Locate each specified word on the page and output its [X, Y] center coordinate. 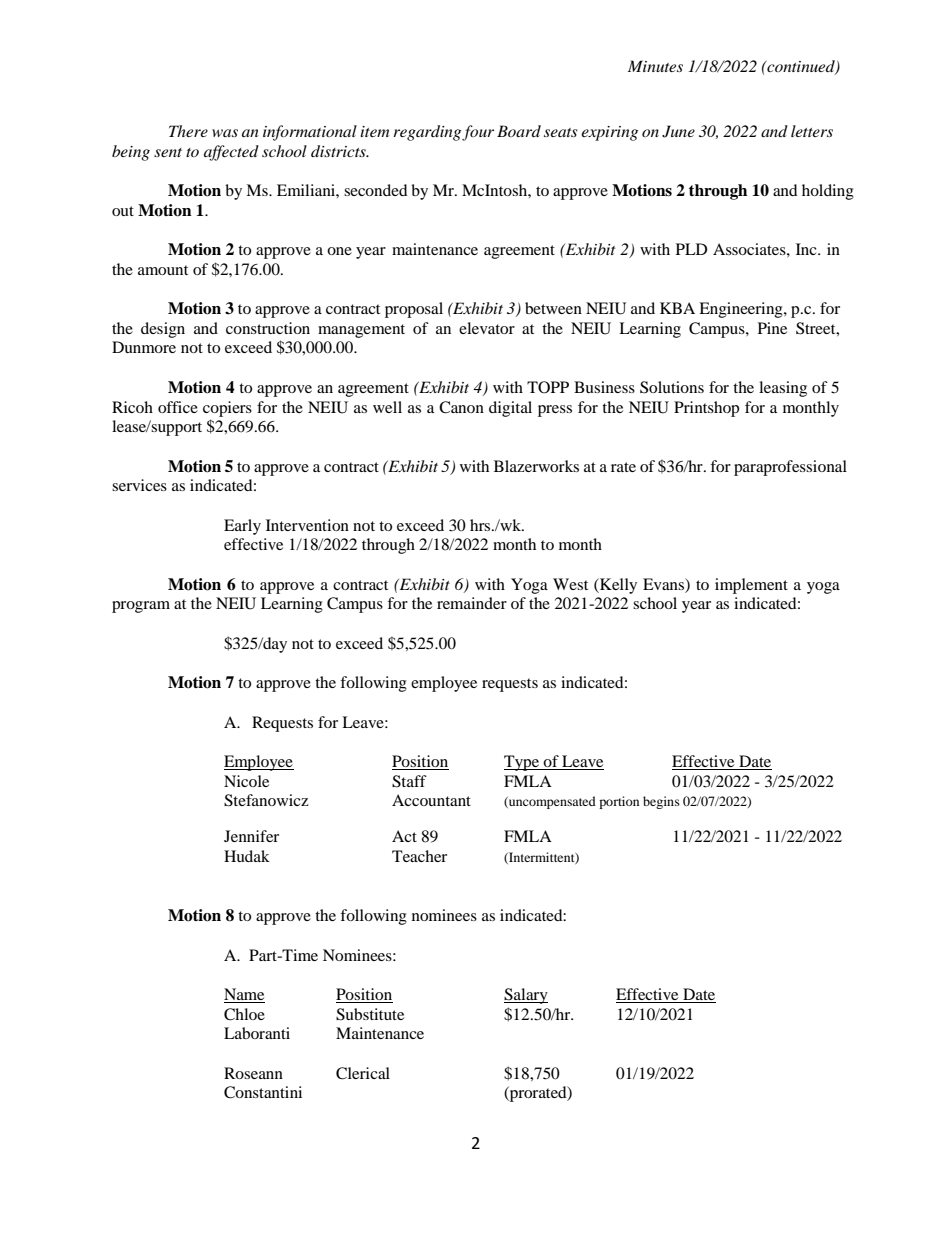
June [678, 131]
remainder [472, 603]
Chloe [244, 1014]
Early [242, 527]
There [188, 131]
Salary [526, 996]
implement [751, 586]
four [478, 133]
